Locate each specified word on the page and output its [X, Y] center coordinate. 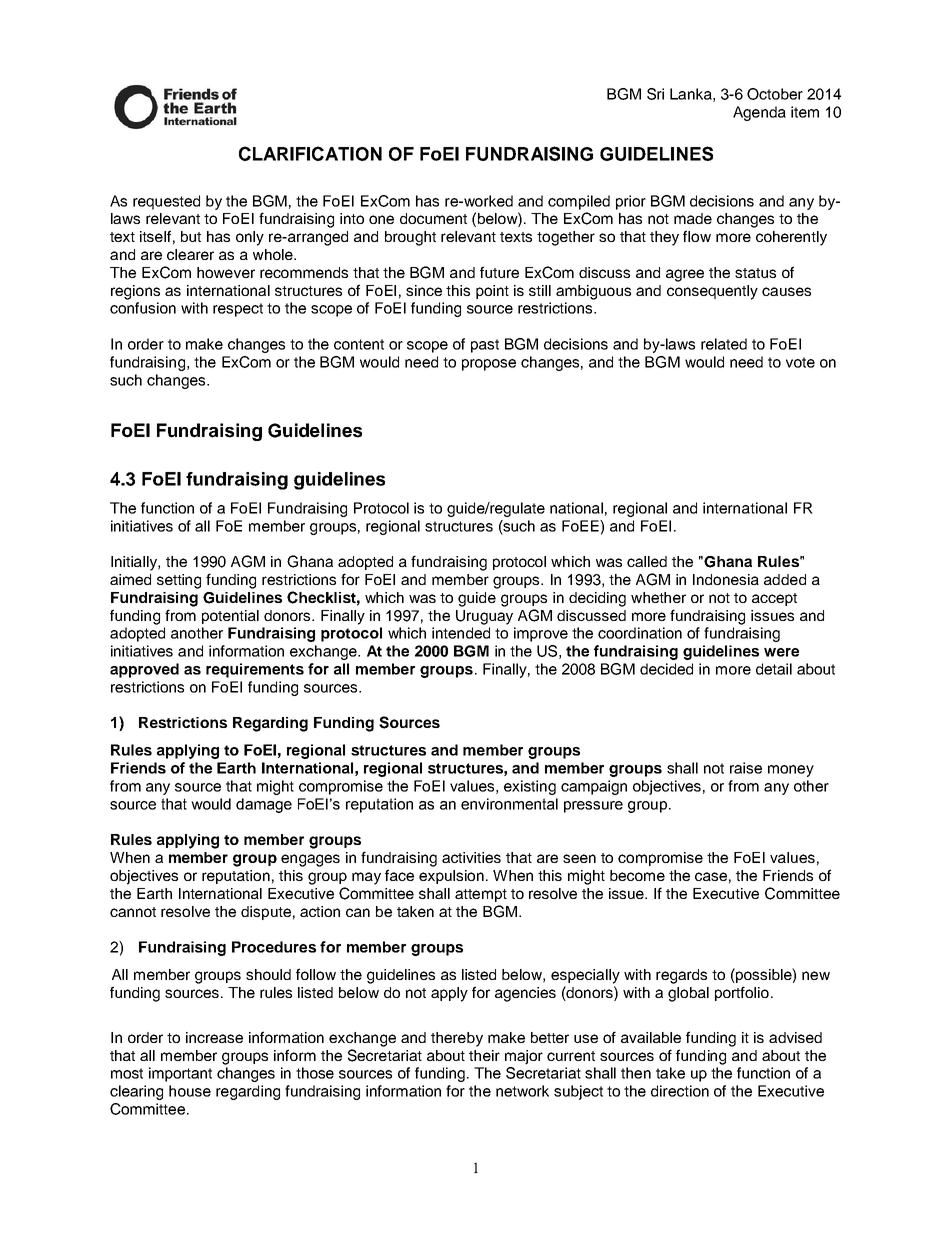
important [180, 1074]
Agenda [759, 113]
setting [179, 581]
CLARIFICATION [310, 153]
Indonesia [726, 579]
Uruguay [484, 617]
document [433, 218]
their [484, 1055]
